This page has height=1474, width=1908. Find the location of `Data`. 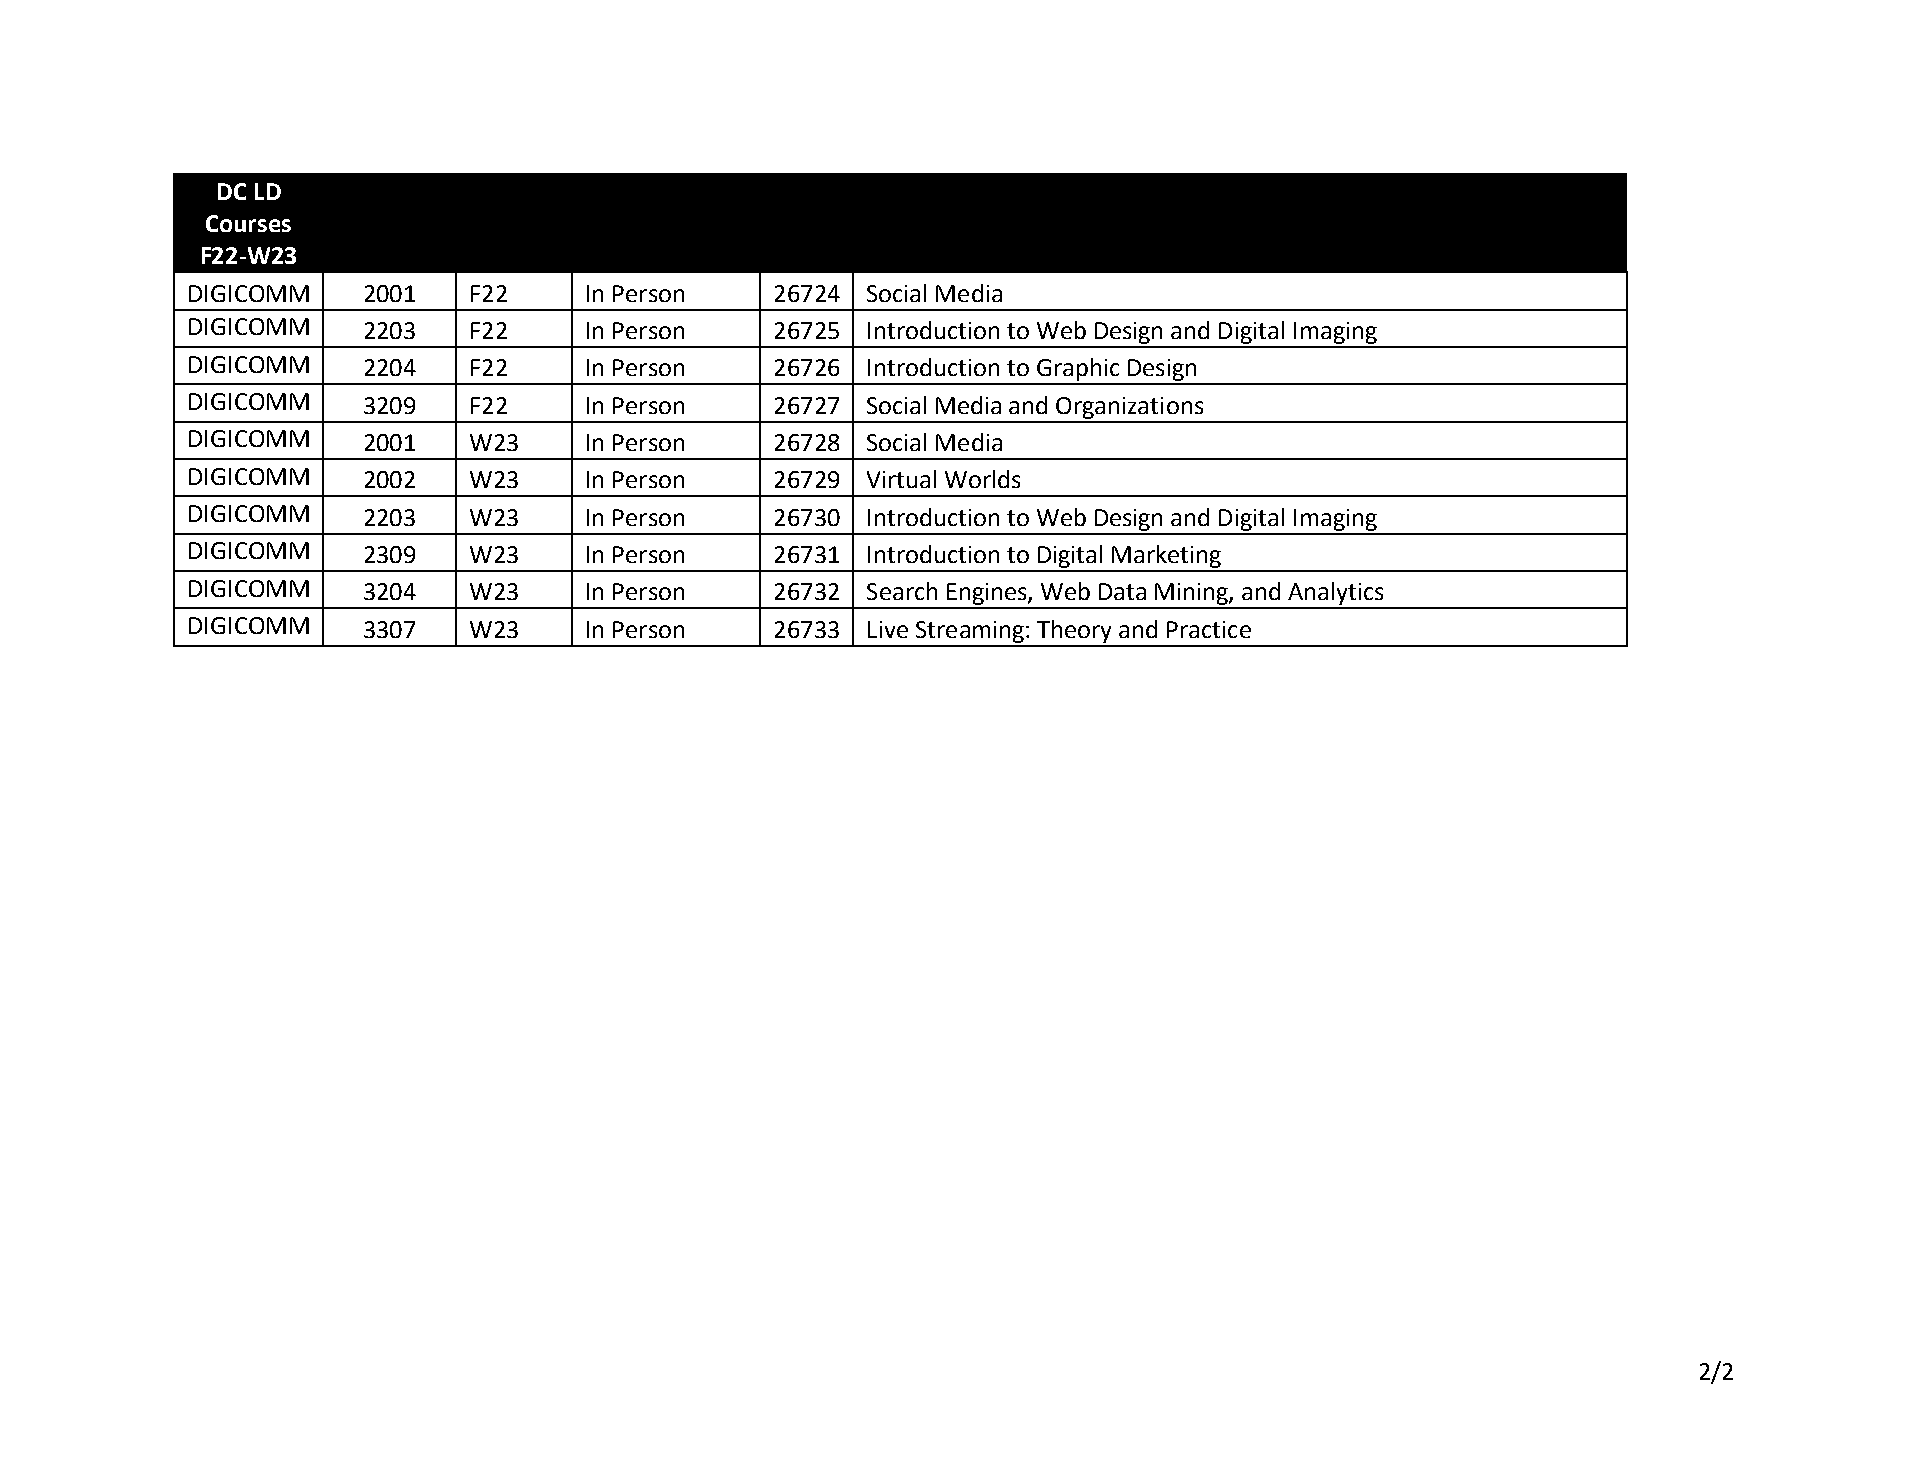

Data is located at coordinates (1122, 591).
